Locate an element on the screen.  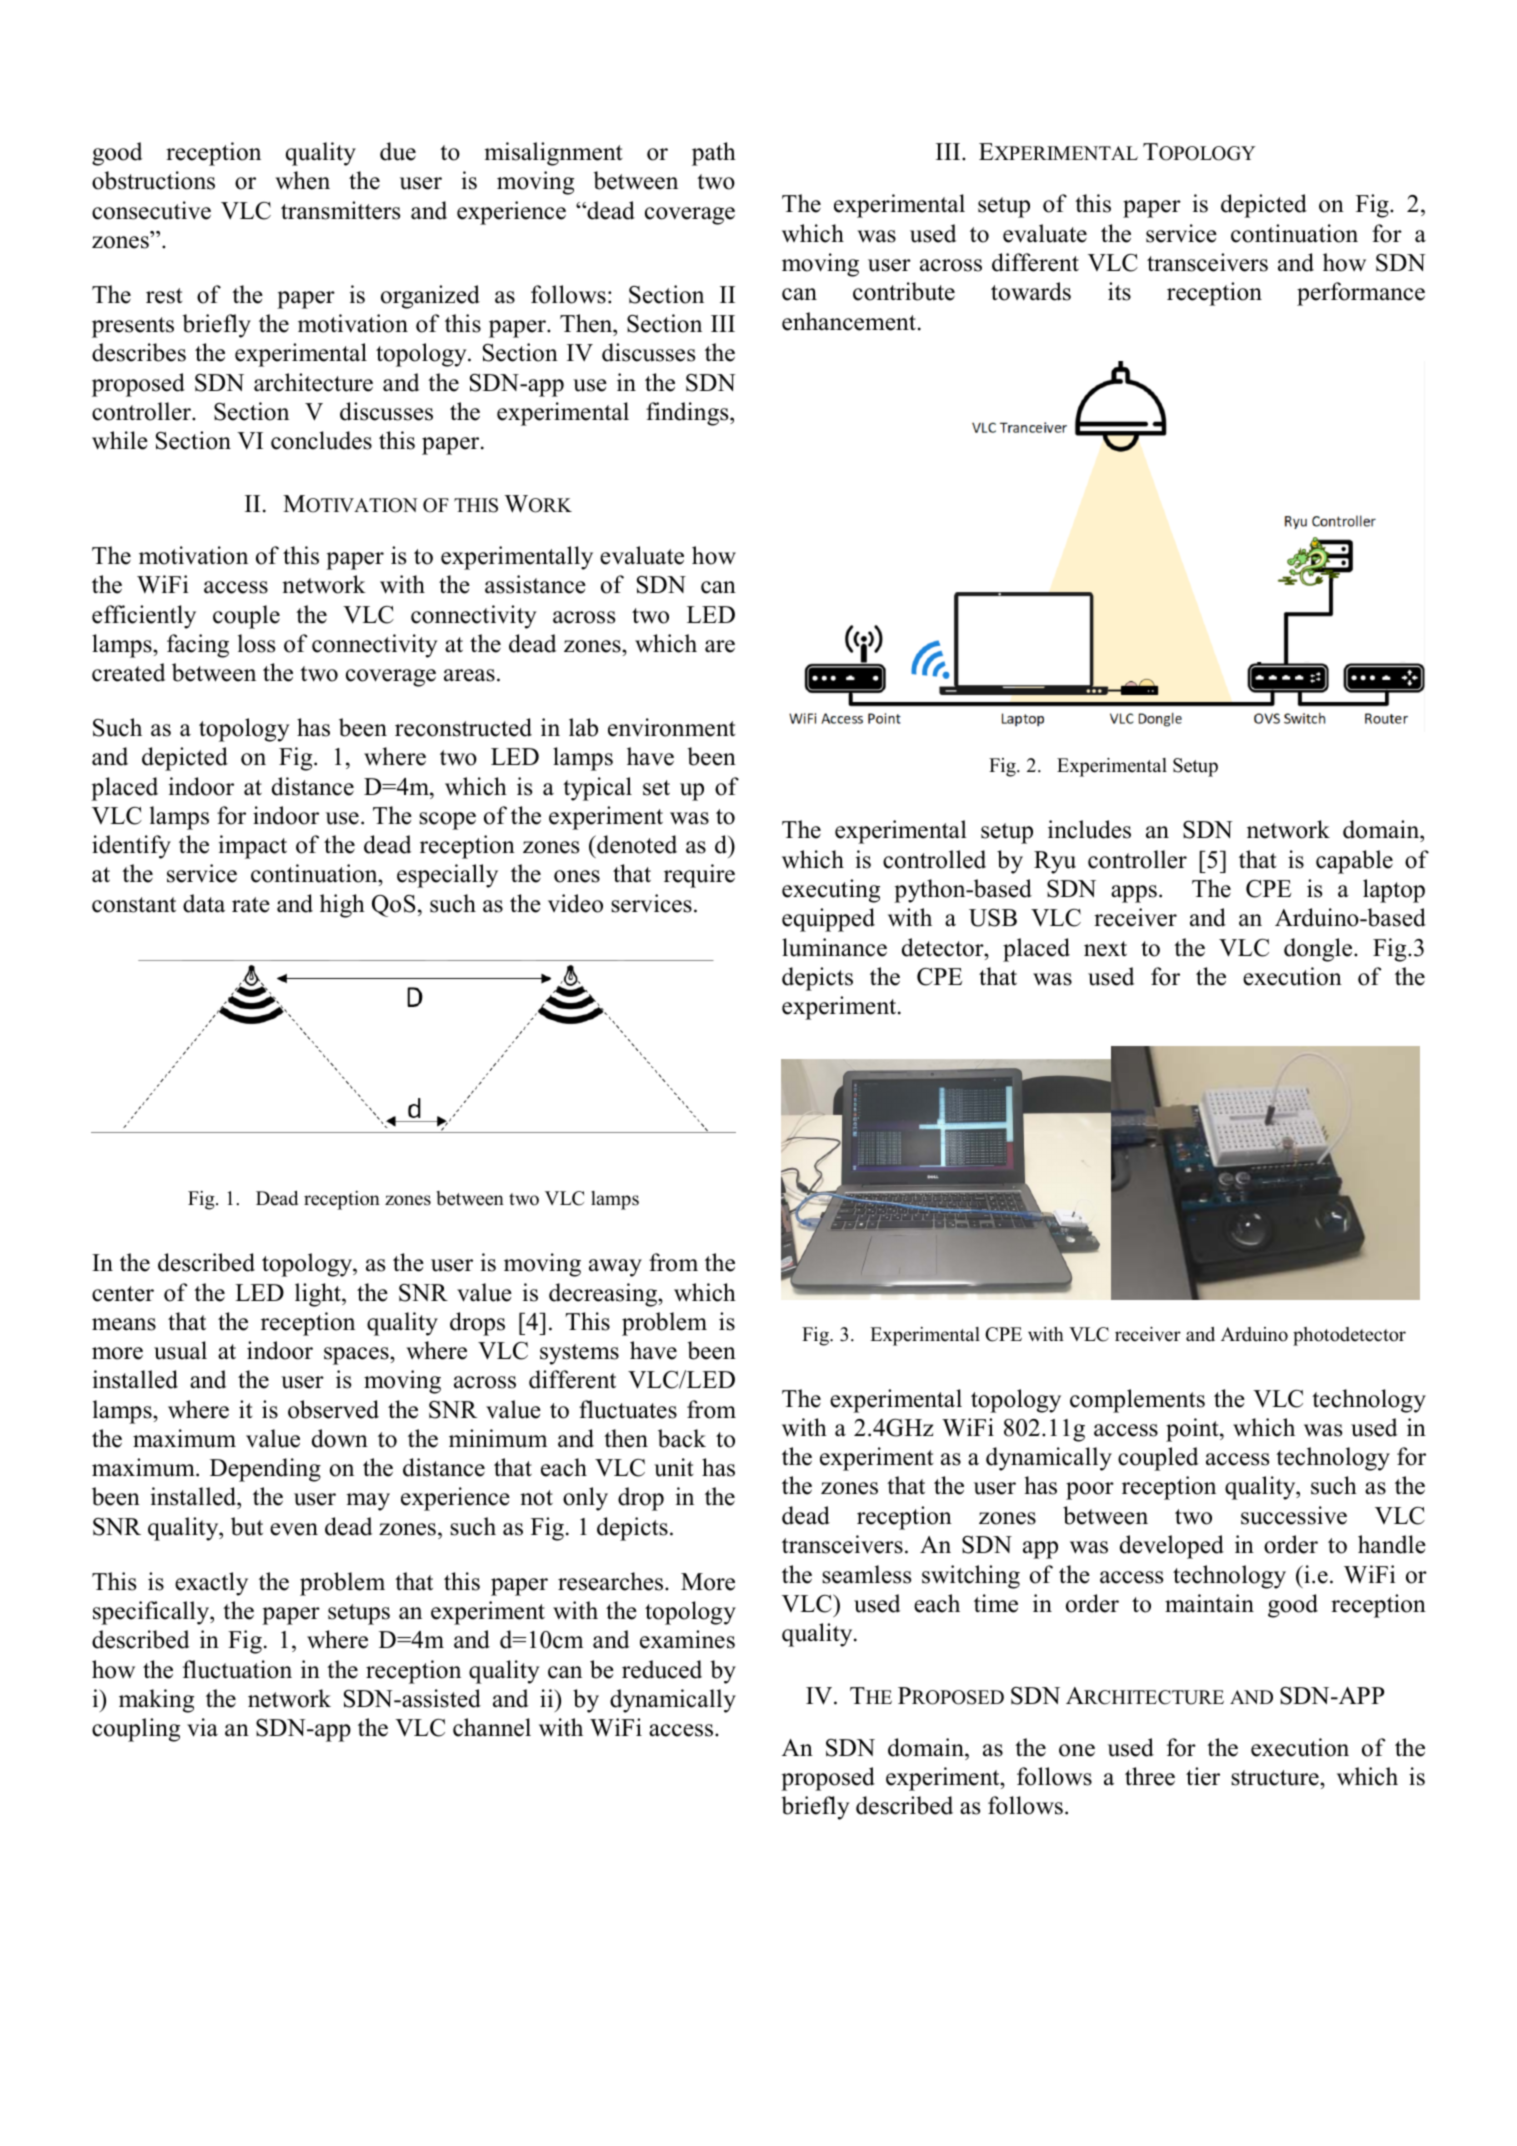
reduced is located at coordinates (662, 1669).
